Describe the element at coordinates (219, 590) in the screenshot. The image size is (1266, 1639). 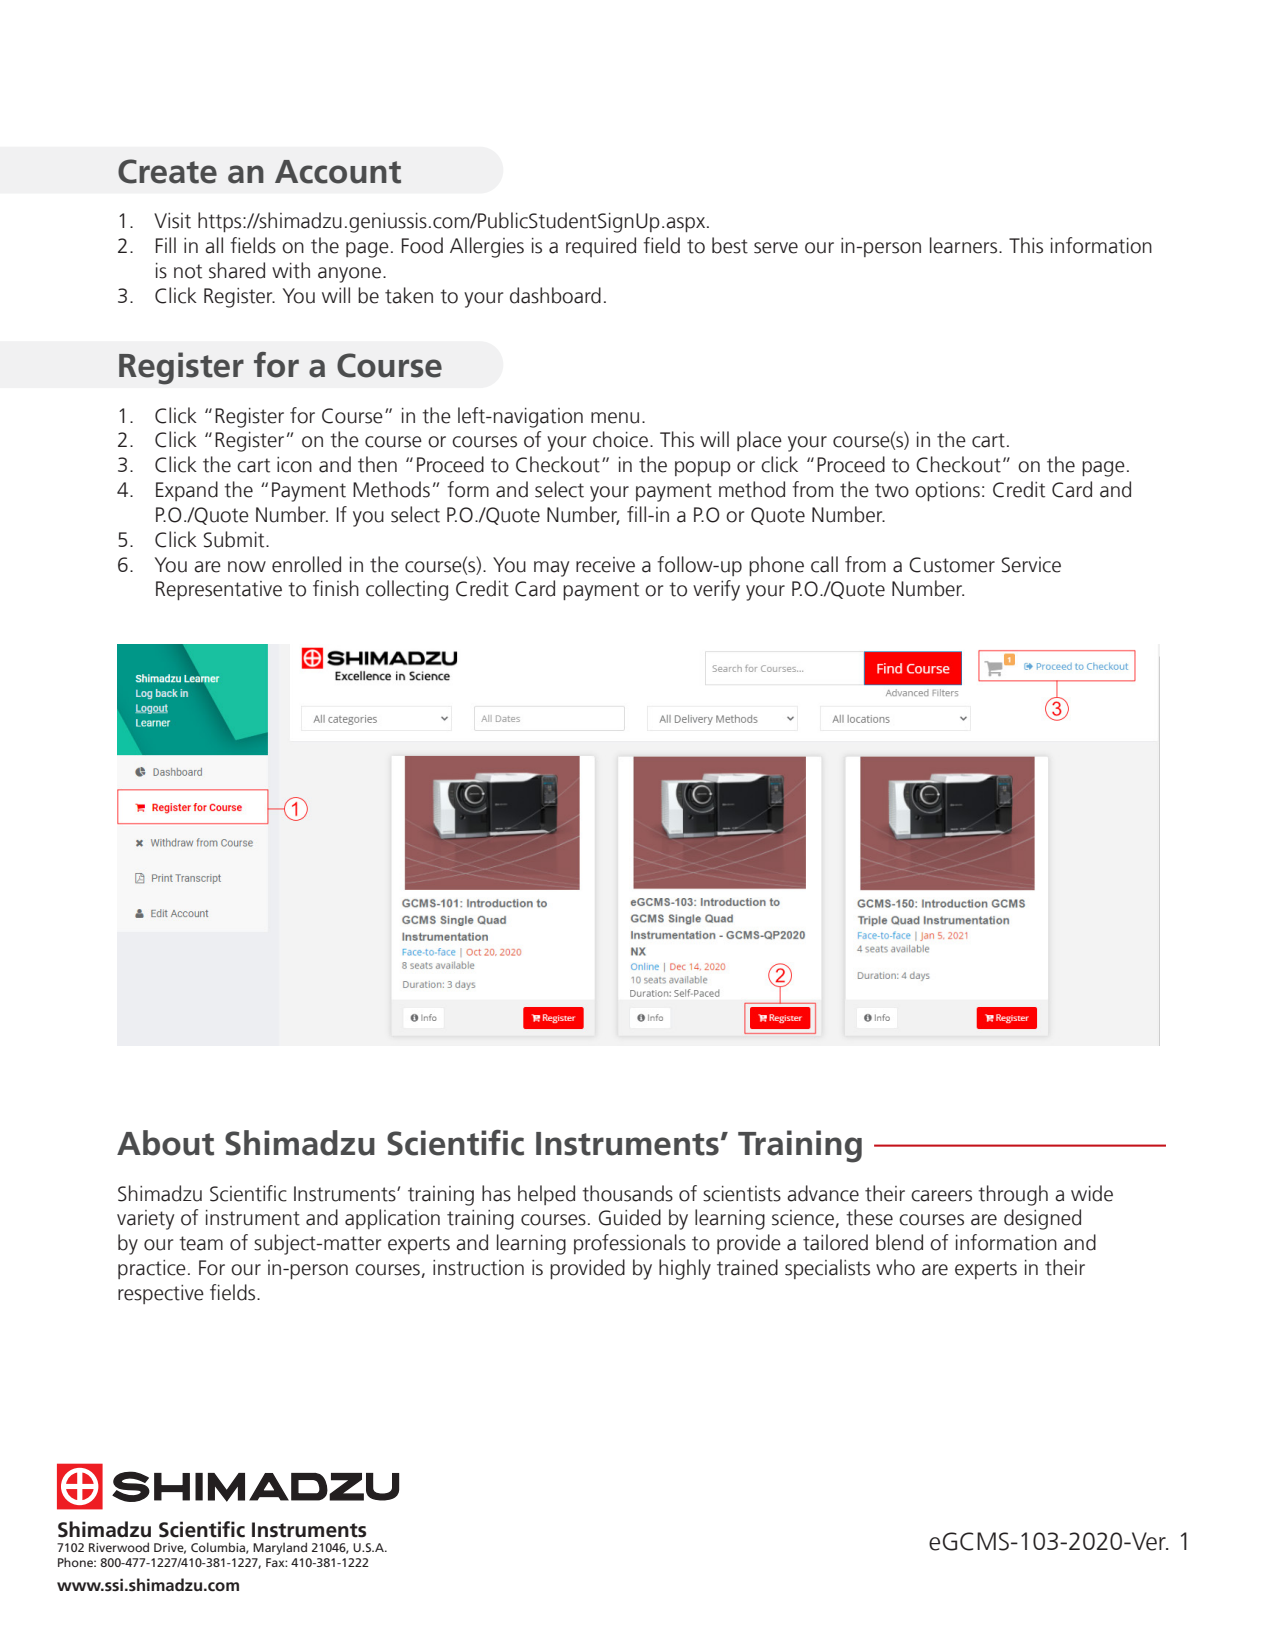
I see `Representative` at that location.
